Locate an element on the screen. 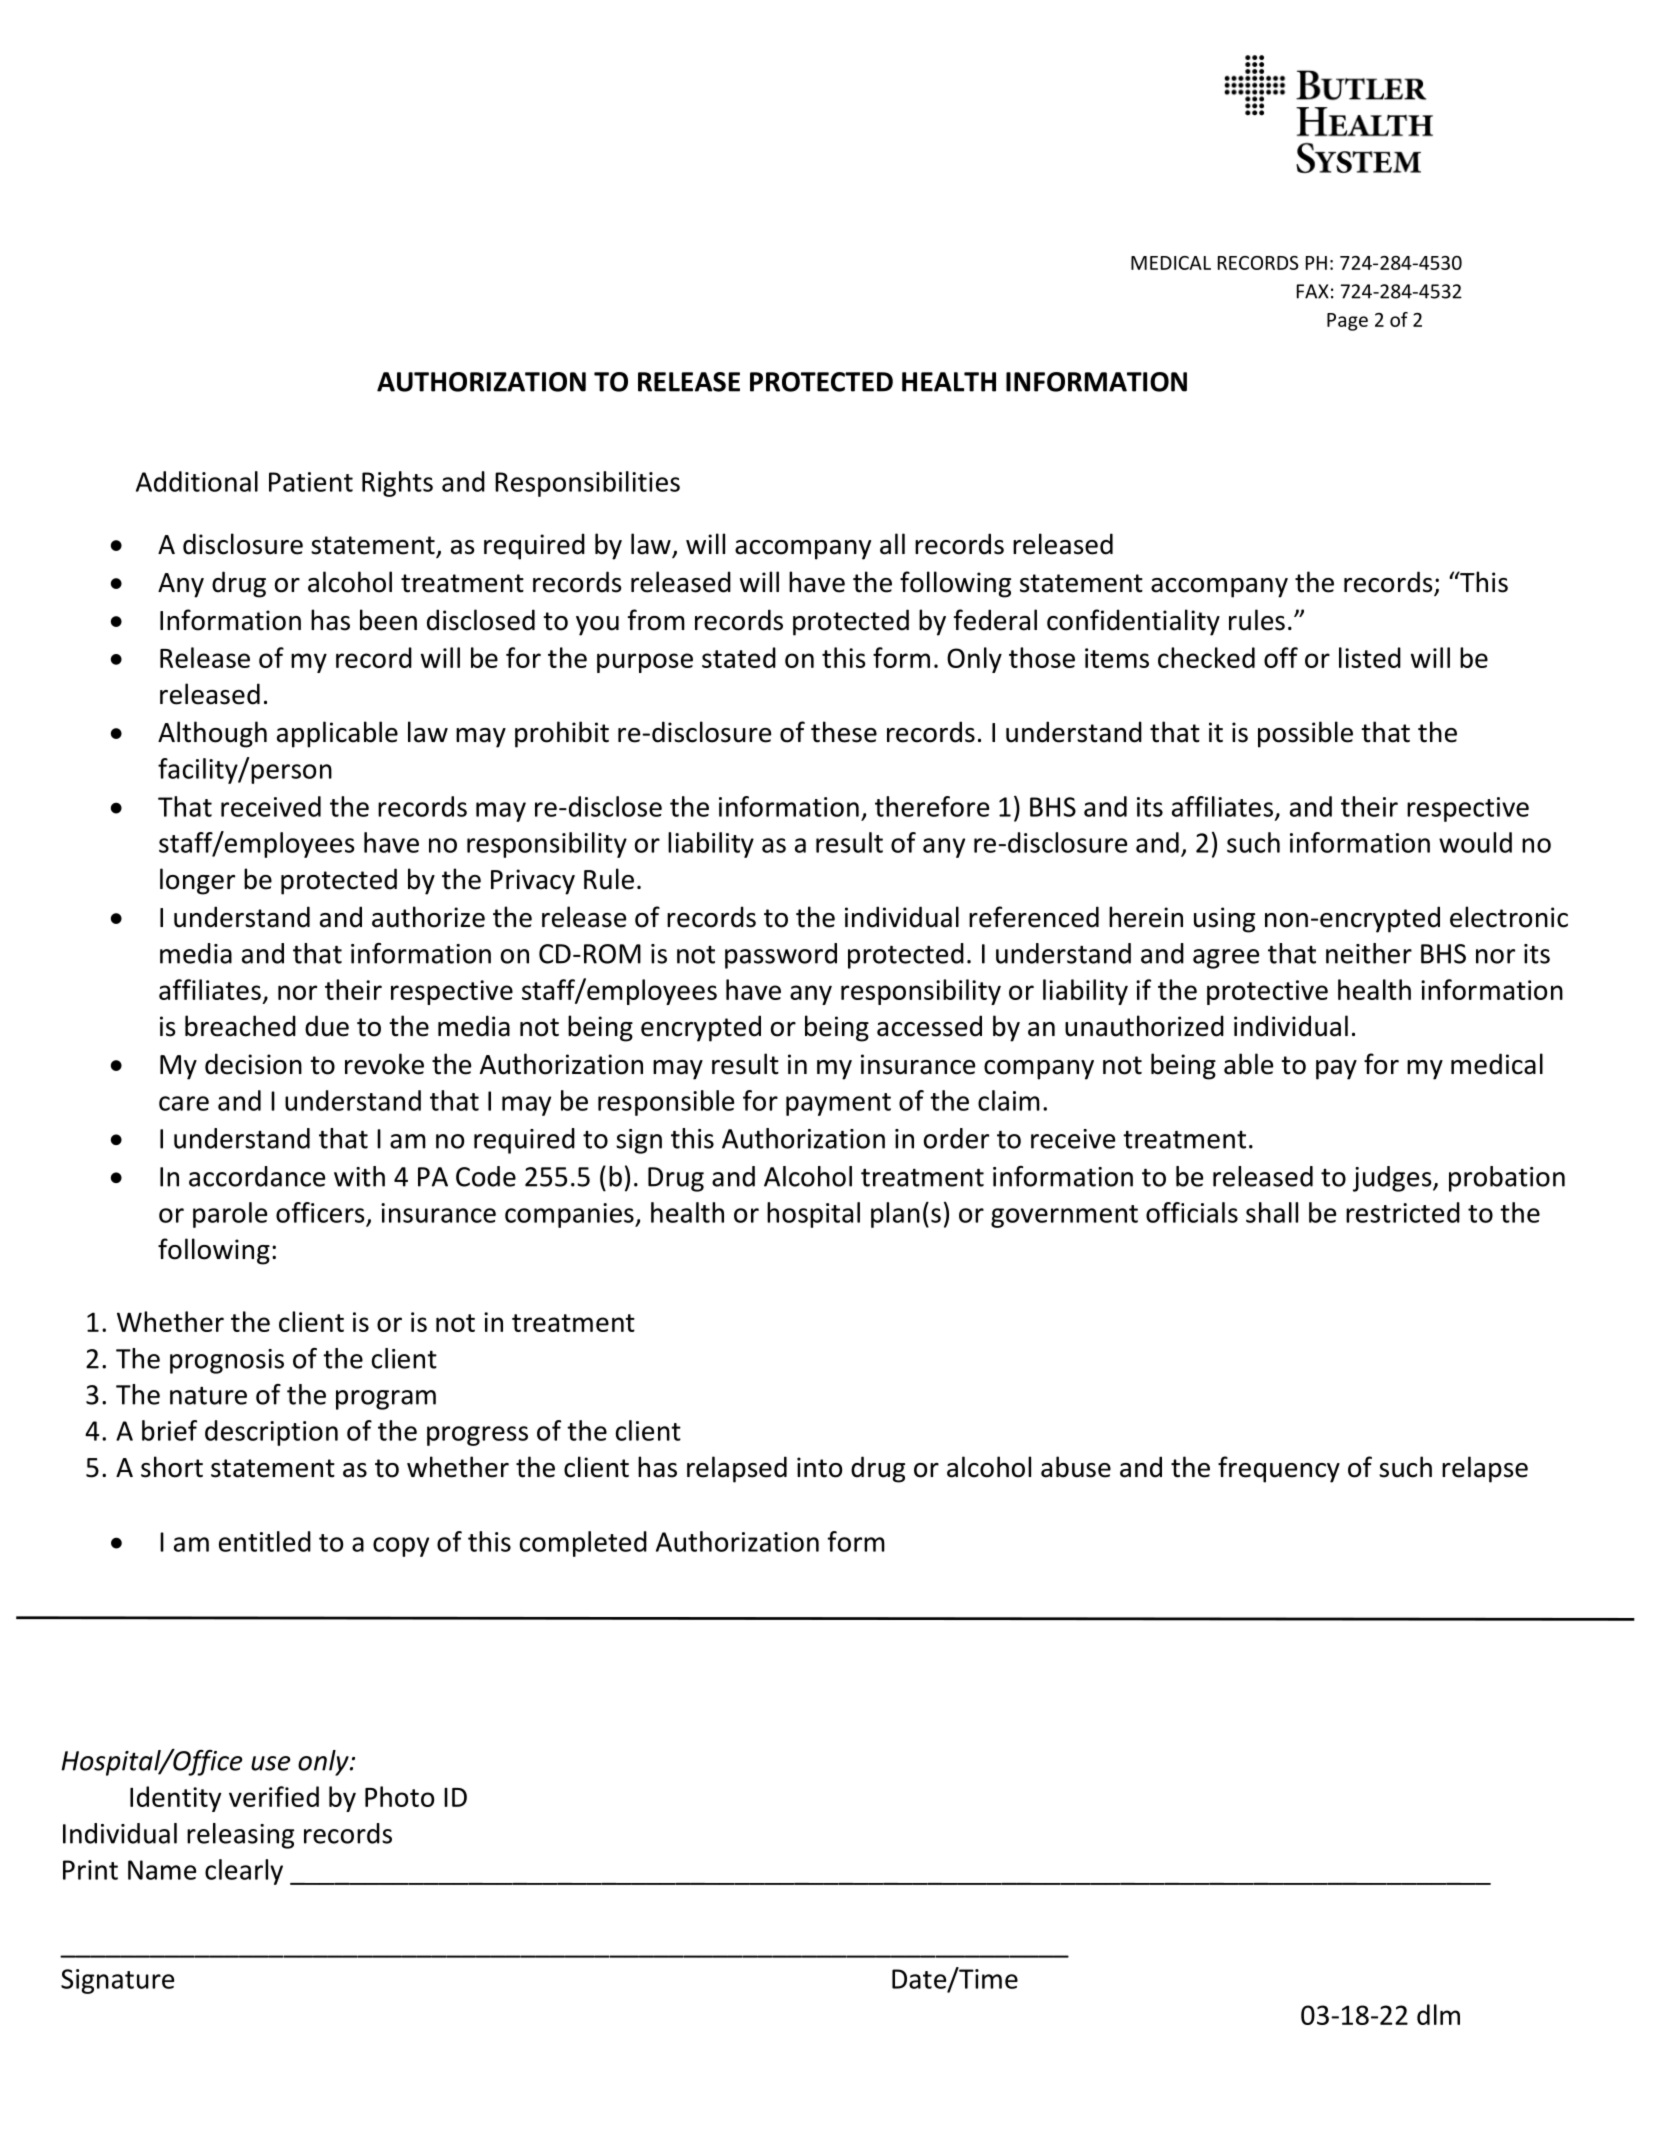 The width and height of the screenshot is (1657, 2144). longer is located at coordinates (197, 881).
